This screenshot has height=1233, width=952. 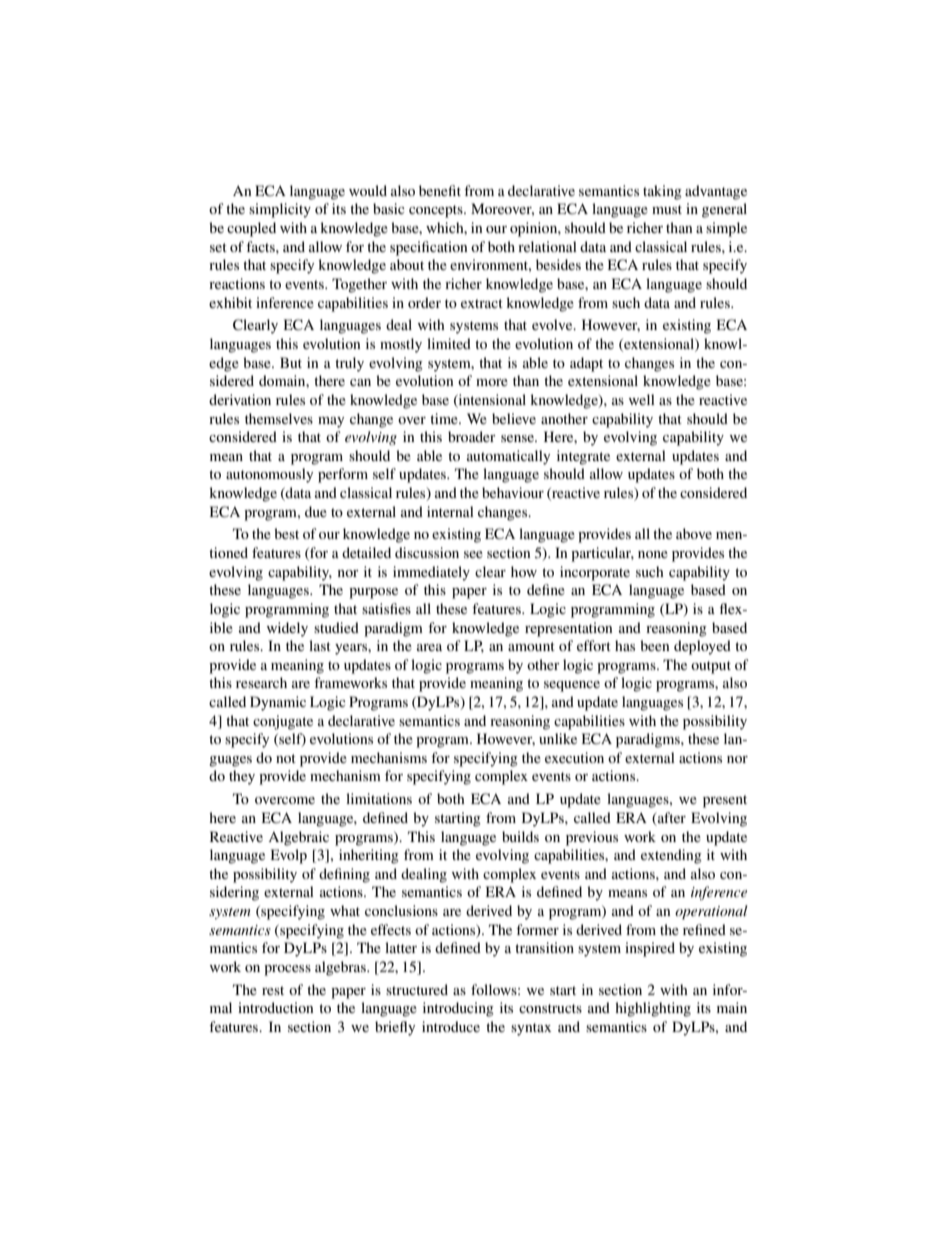 I want to click on must, so click(x=667, y=209).
